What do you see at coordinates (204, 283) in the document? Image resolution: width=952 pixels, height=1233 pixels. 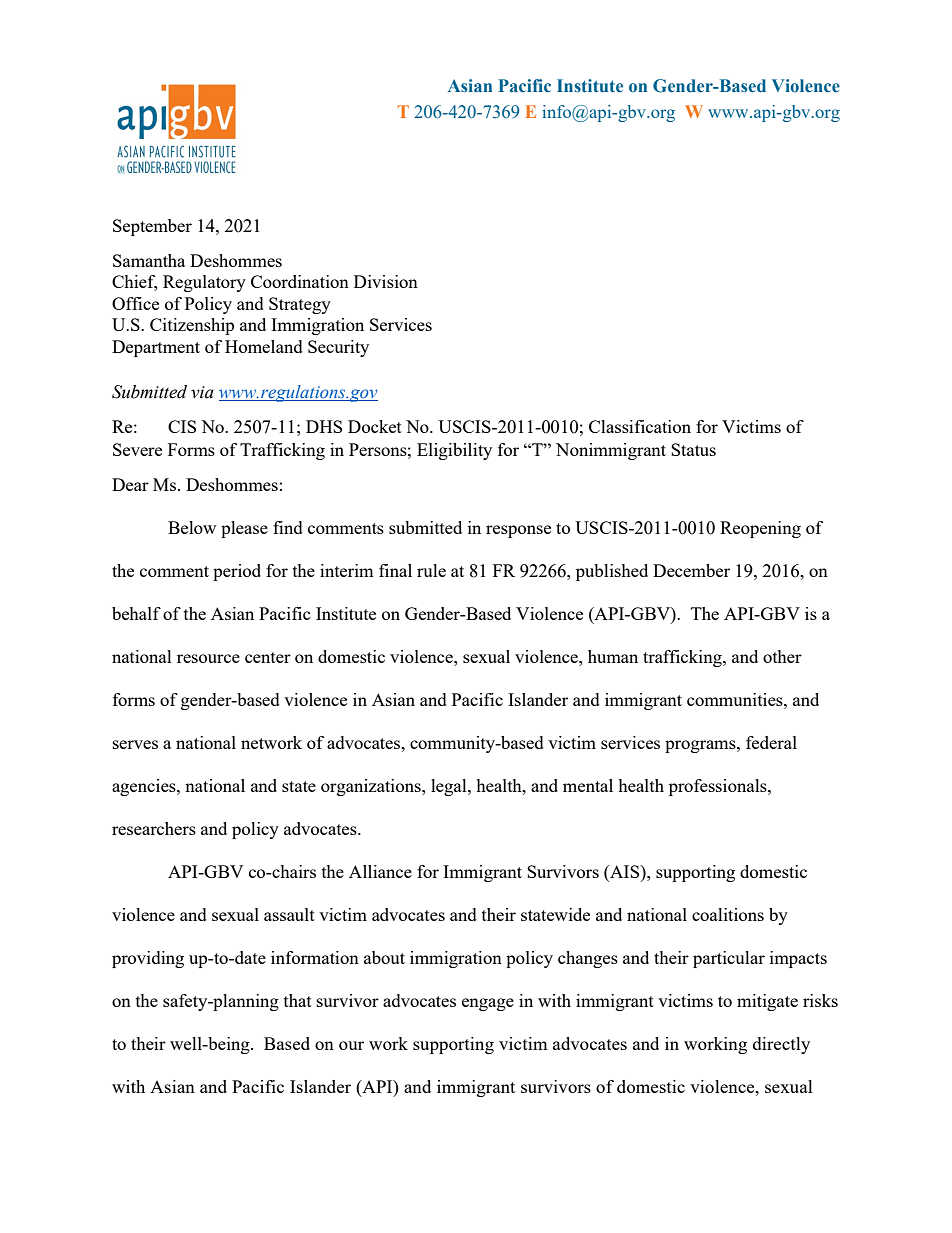 I see `Regulatory` at bounding box center [204, 283].
